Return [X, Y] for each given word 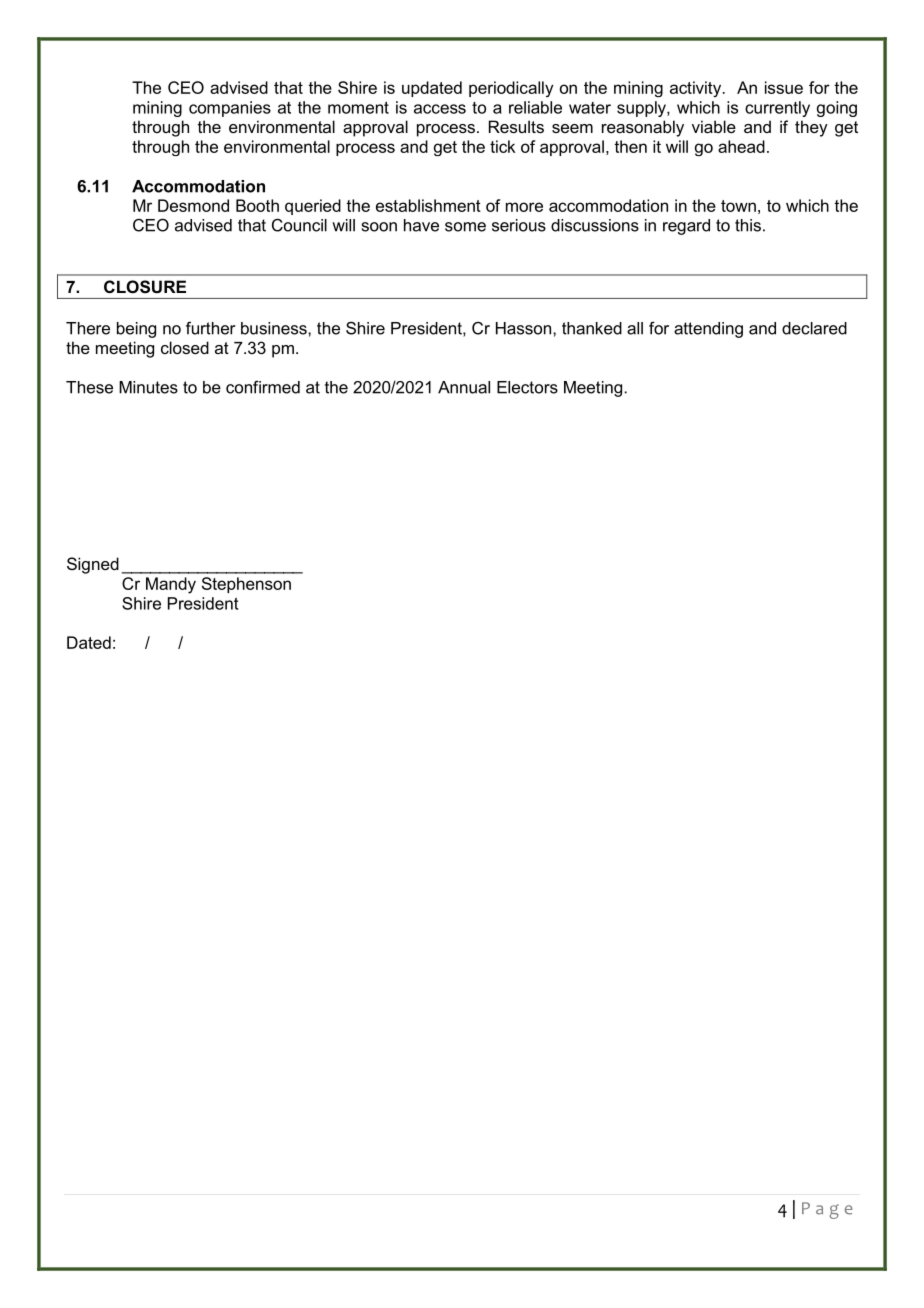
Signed [93, 565]
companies [230, 109]
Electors [527, 387]
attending [708, 330]
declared [814, 328]
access [440, 109]
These [89, 387]
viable [714, 126]
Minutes [148, 387]
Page [827, 1210]
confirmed [263, 387]
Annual [464, 387]
